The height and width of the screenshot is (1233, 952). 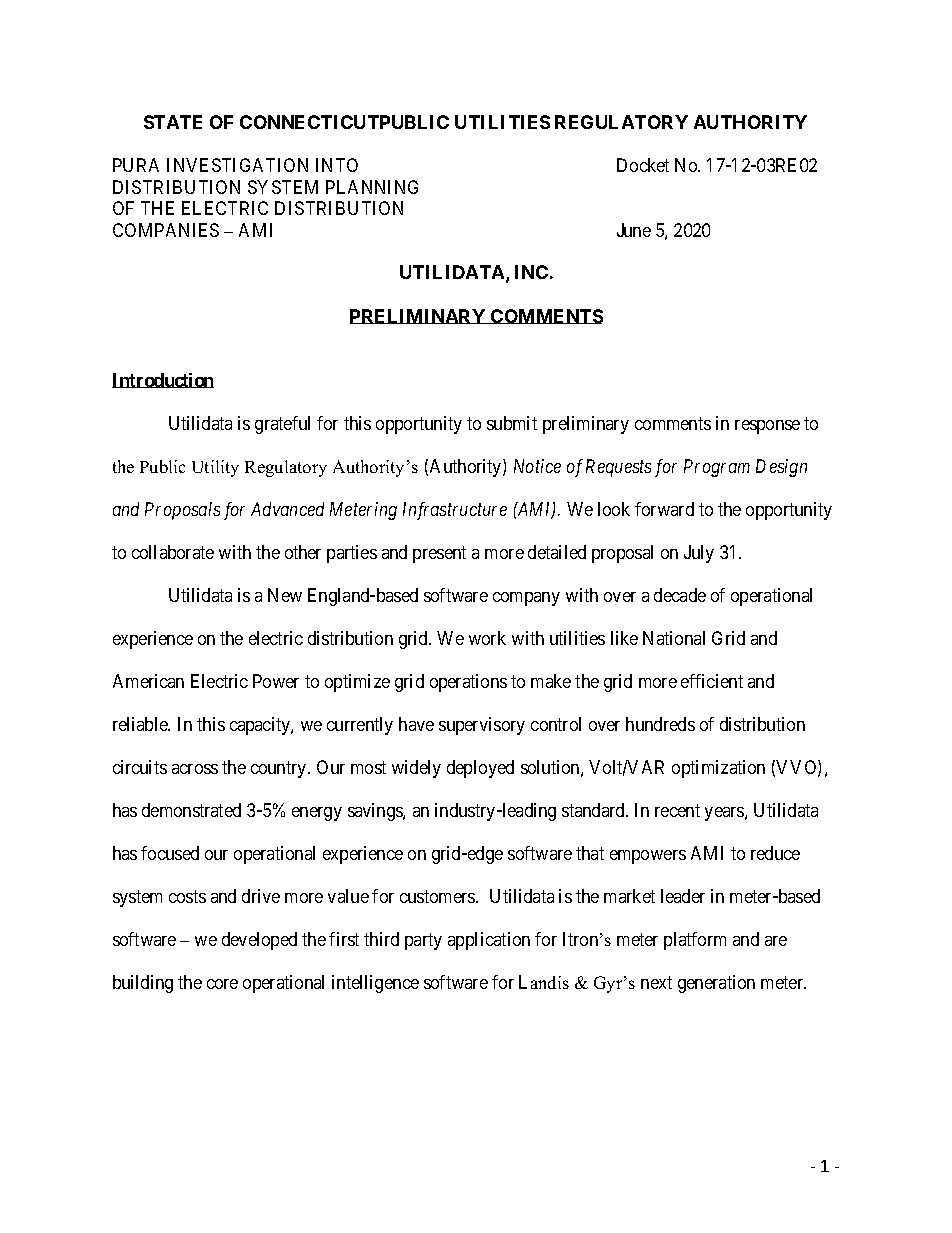 I want to click on core, so click(x=222, y=984).
